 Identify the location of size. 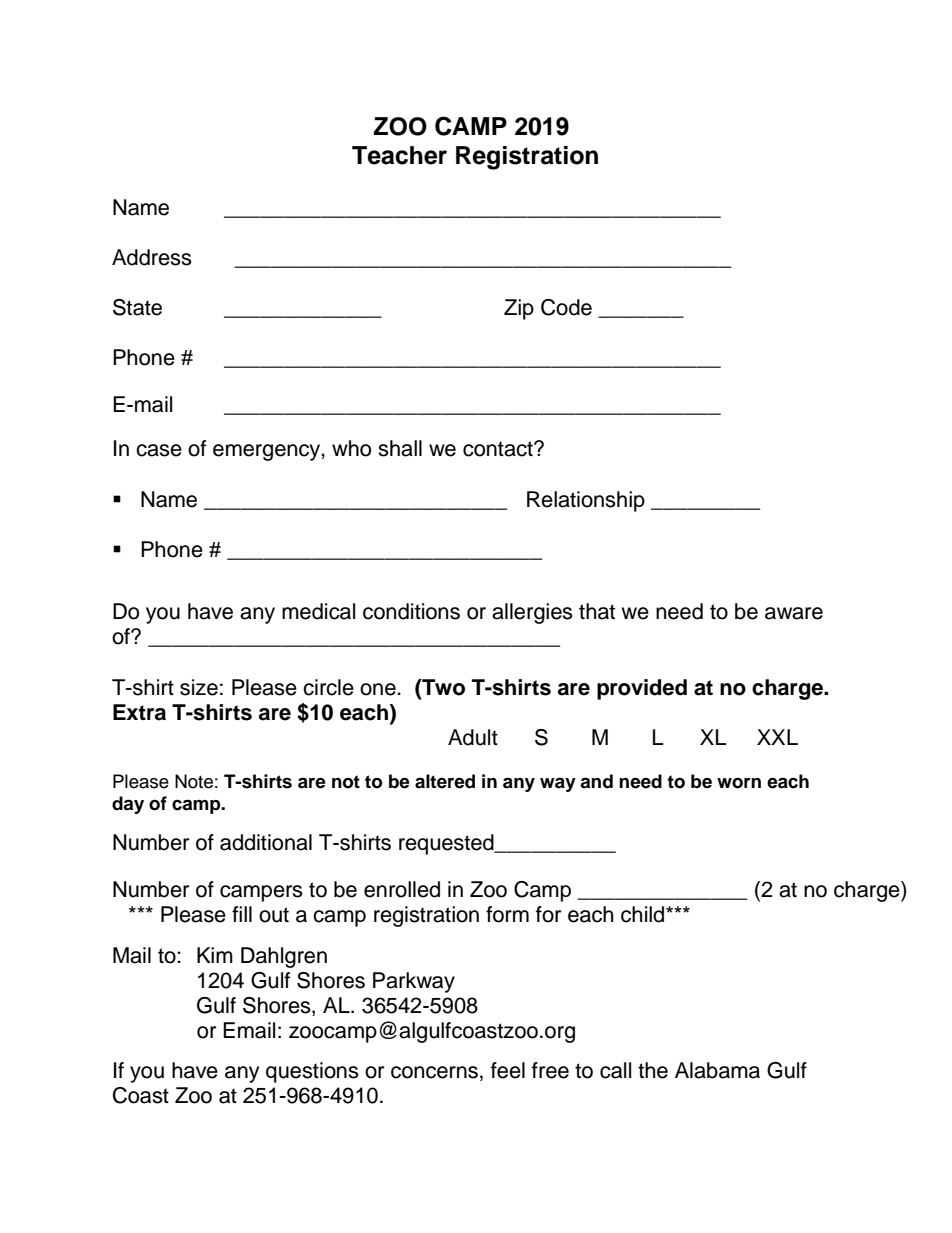
(199, 687).
